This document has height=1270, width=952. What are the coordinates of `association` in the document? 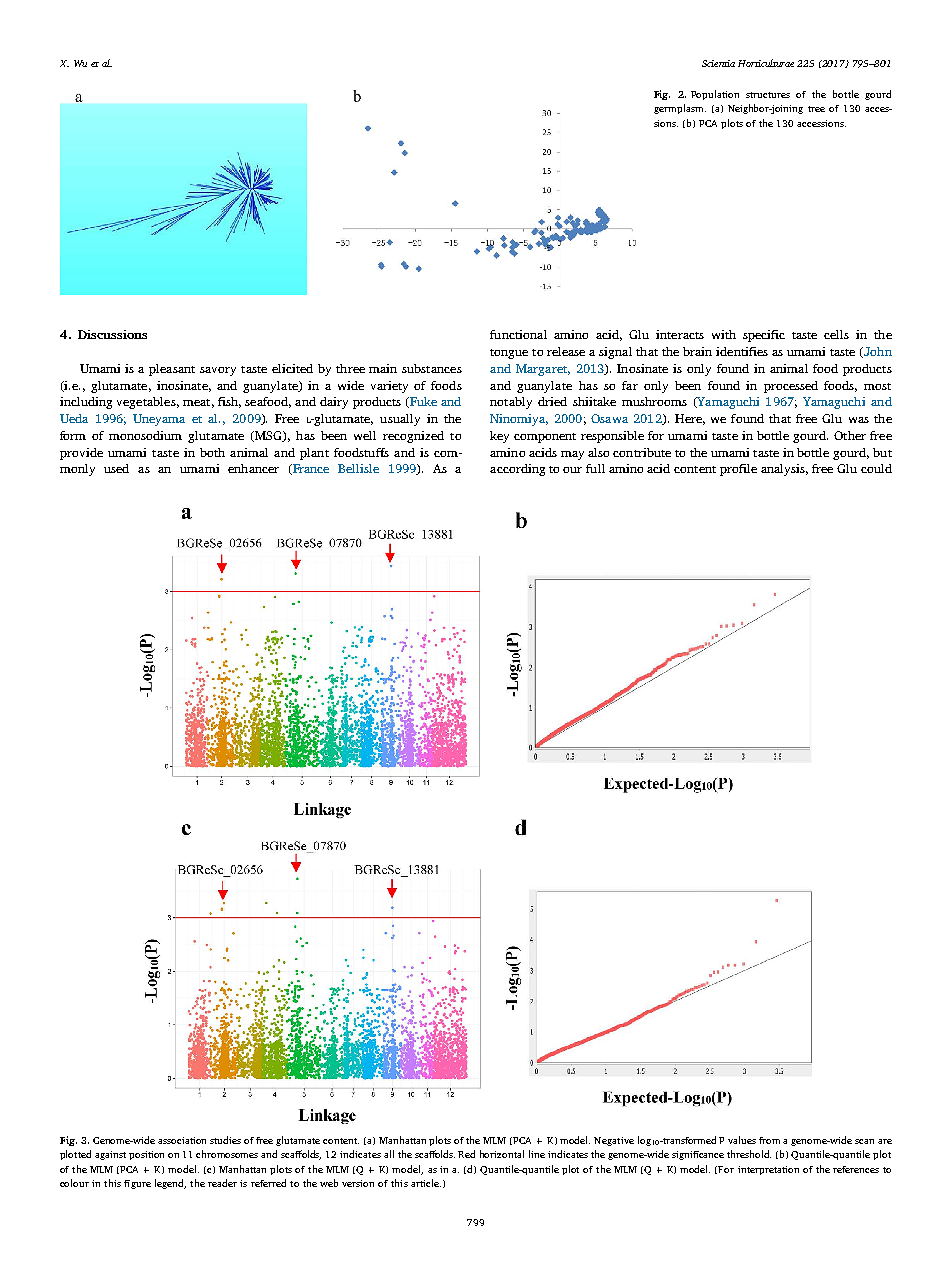 It's located at (182, 1140).
